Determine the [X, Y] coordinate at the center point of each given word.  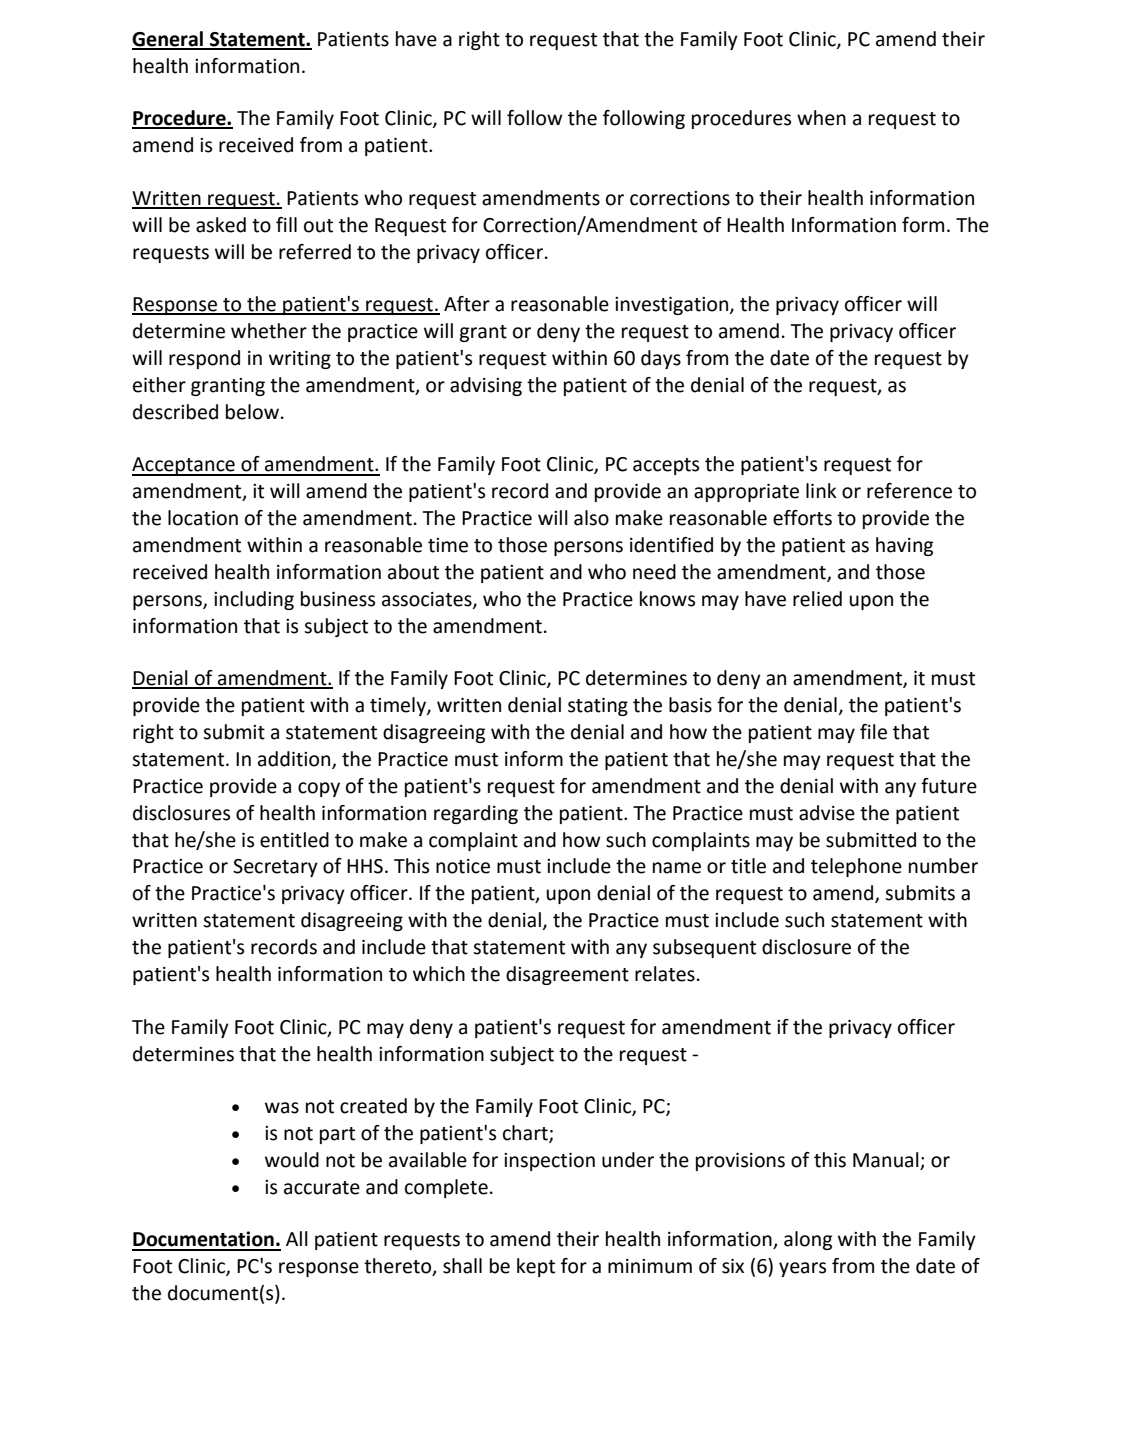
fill [286, 224]
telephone [856, 867]
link [821, 490]
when [821, 118]
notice [463, 866]
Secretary [275, 868]
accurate [322, 1188]
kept [536, 1267]
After [467, 304]
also [591, 518]
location [203, 518]
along [808, 1240]
